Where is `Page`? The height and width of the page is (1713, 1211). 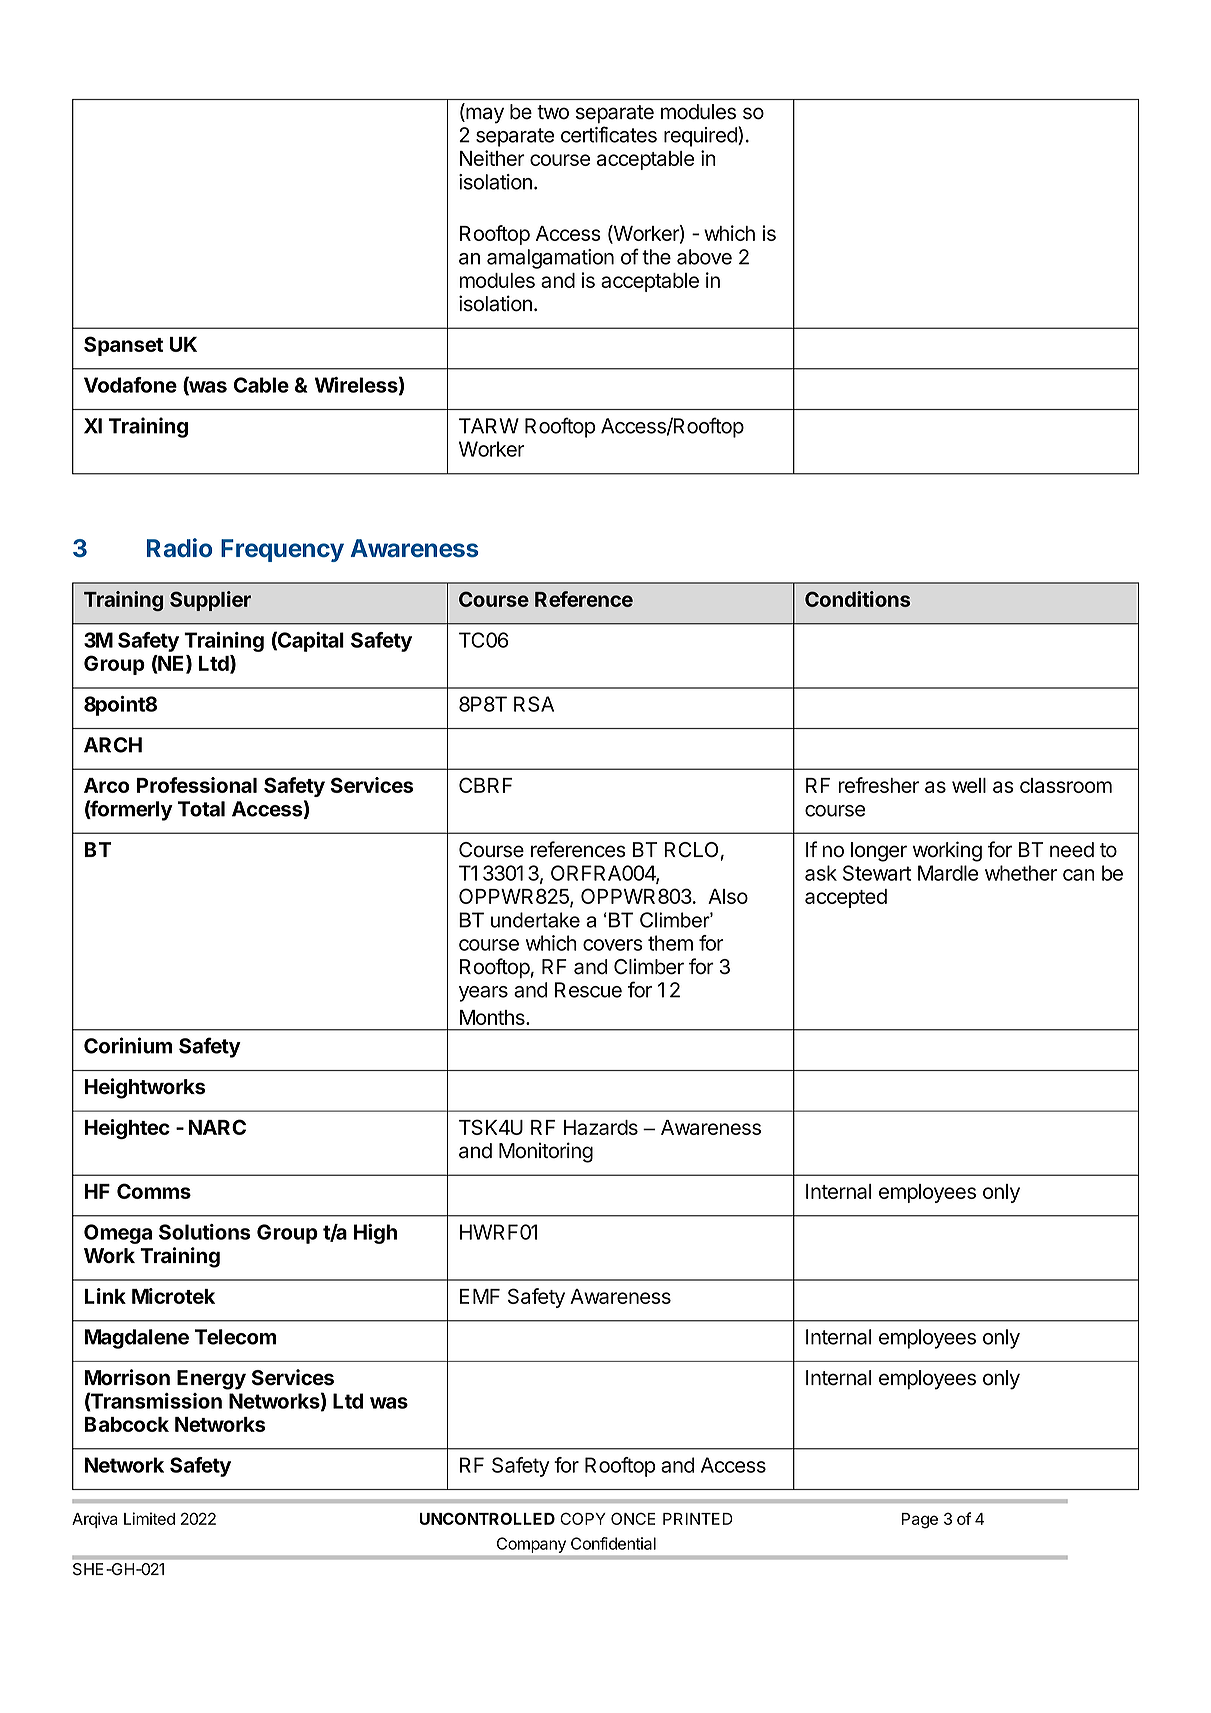
Page is located at coordinates (920, 1521).
